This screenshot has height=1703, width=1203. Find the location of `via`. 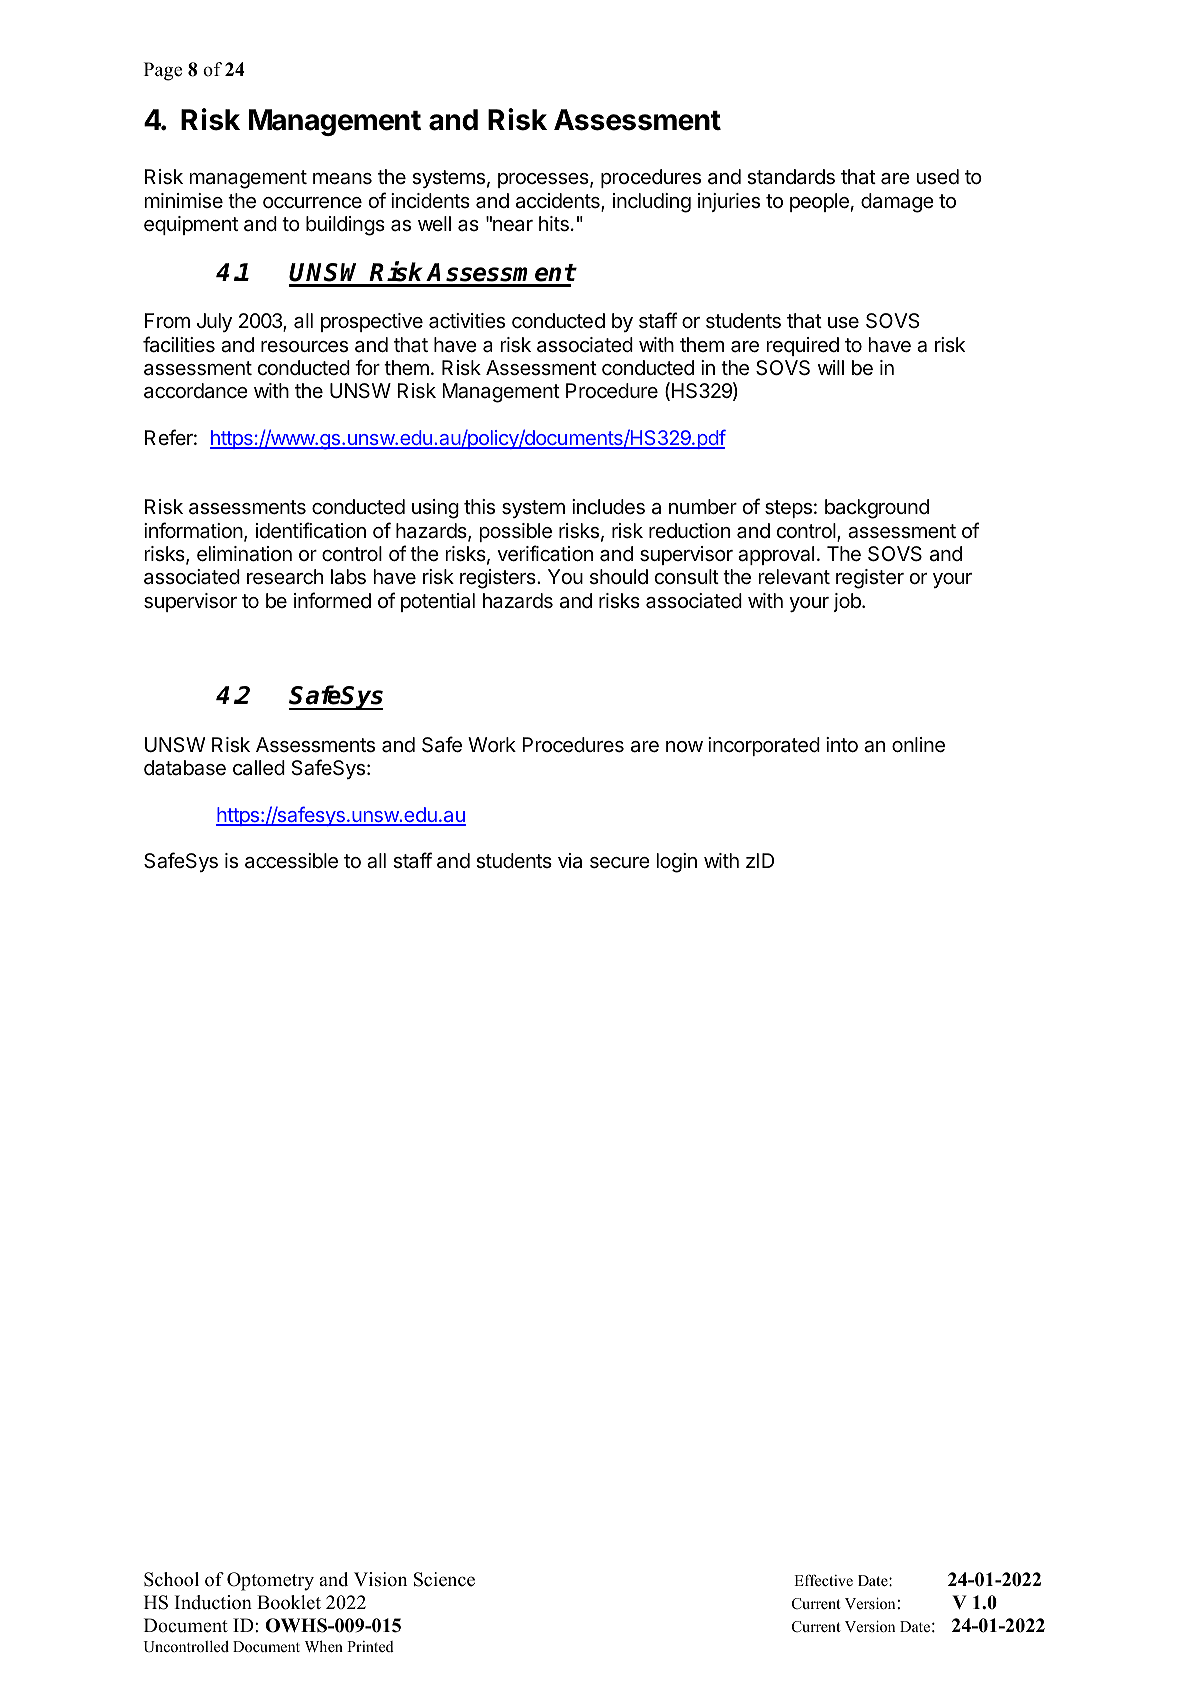

via is located at coordinates (570, 861).
